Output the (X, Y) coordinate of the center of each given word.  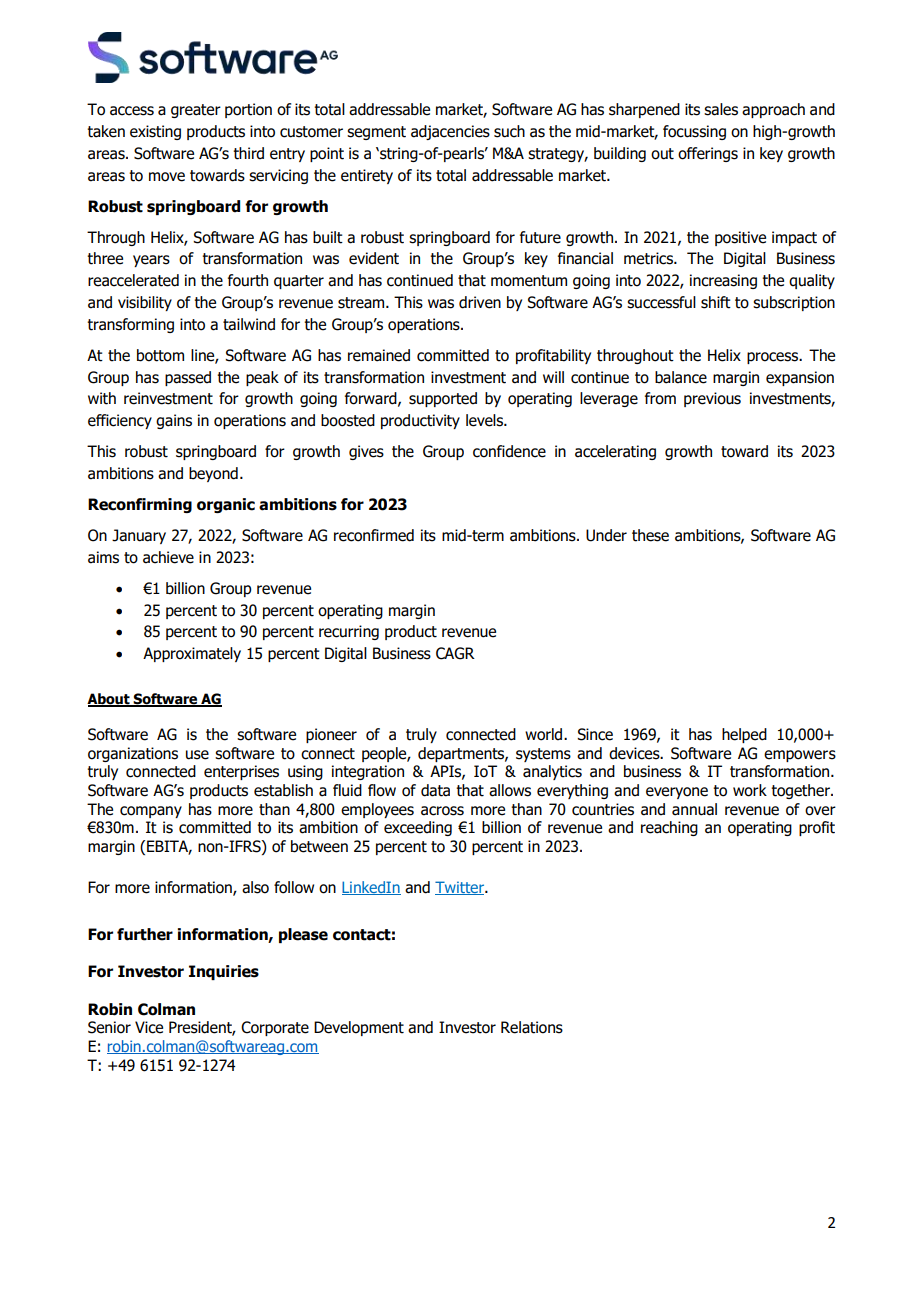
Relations (532, 1027)
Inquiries (224, 972)
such (509, 131)
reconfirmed (374, 535)
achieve (168, 557)
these (650, 535)
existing (155, 132)
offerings (708, 154)
